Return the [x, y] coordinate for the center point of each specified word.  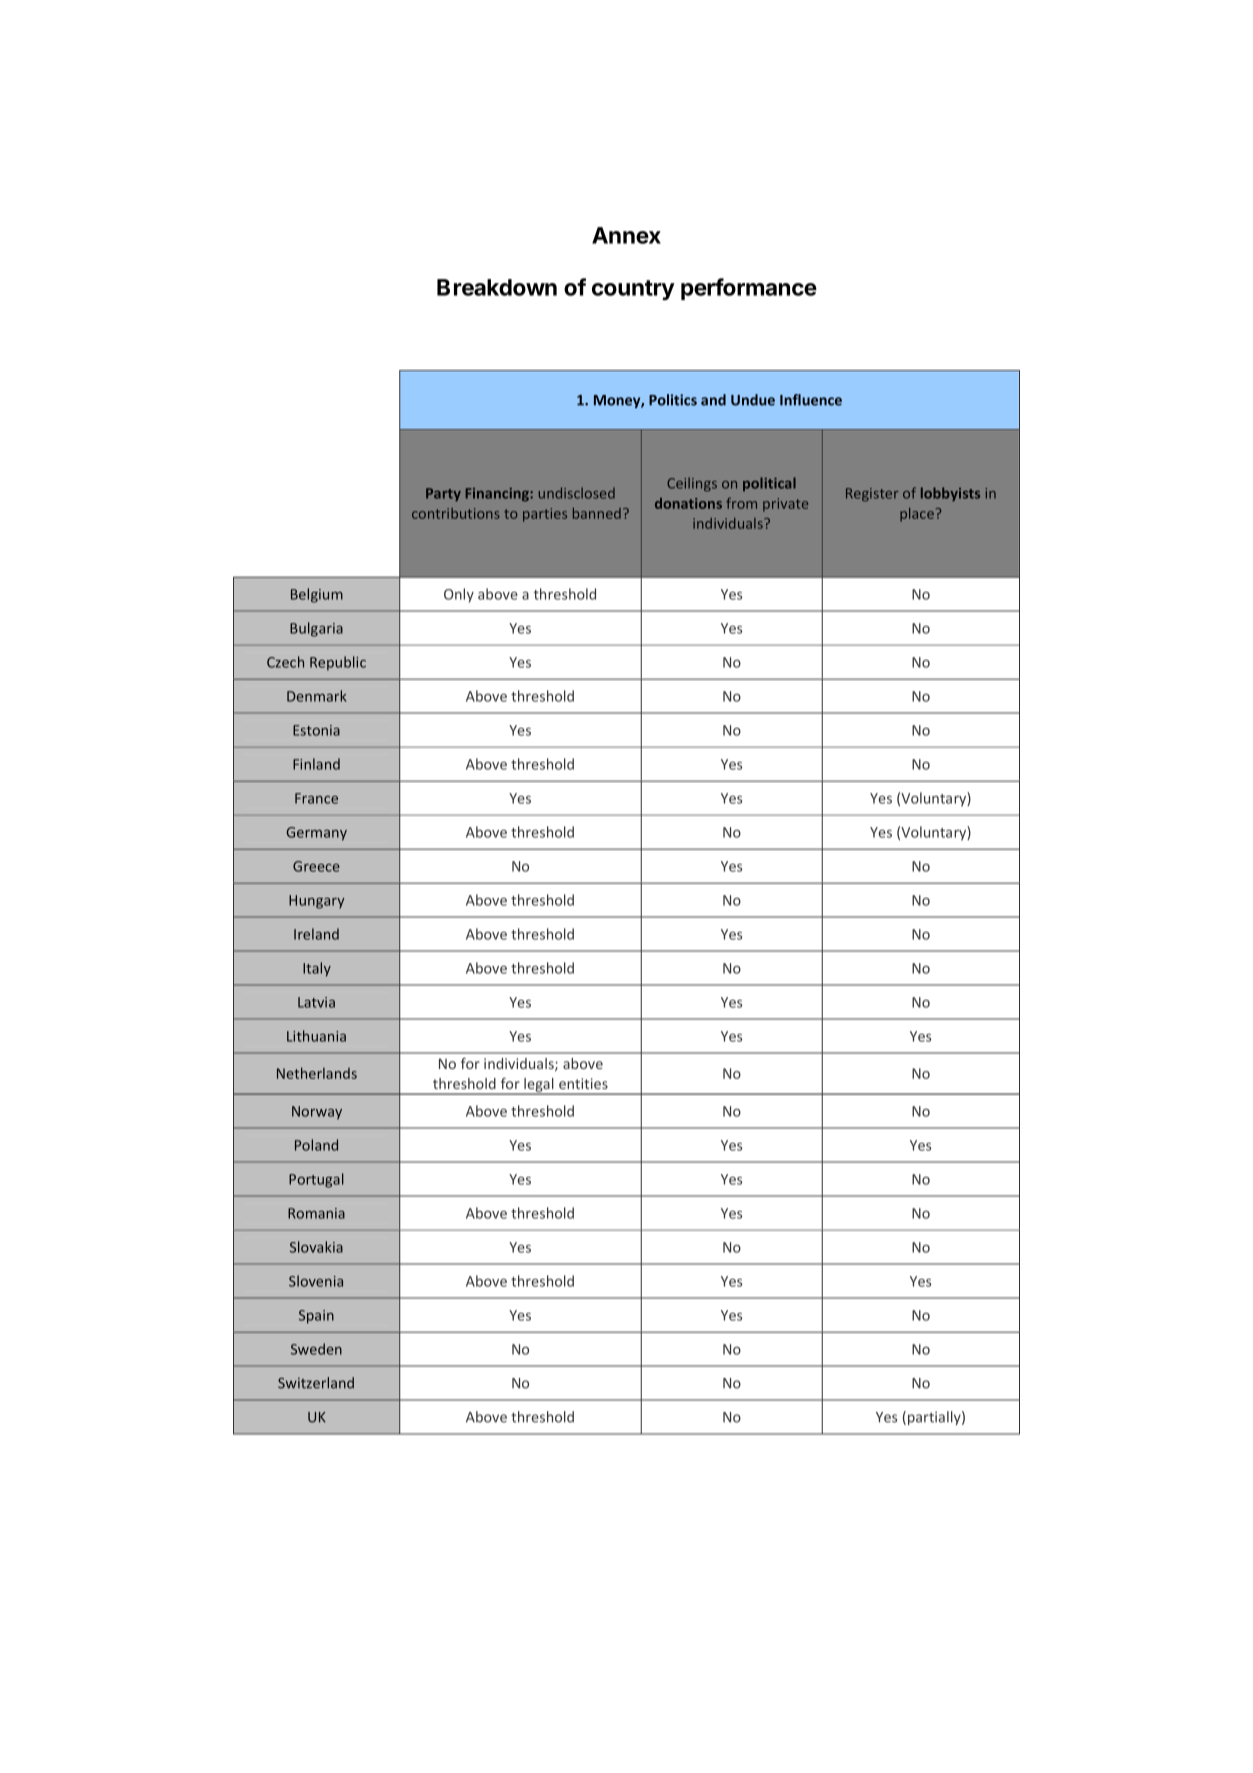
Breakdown [497, 287]
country [633, 290]
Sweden [316, 1349]
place [917, 515]
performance [749, 289]
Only [459, 595]
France [316, 798]
